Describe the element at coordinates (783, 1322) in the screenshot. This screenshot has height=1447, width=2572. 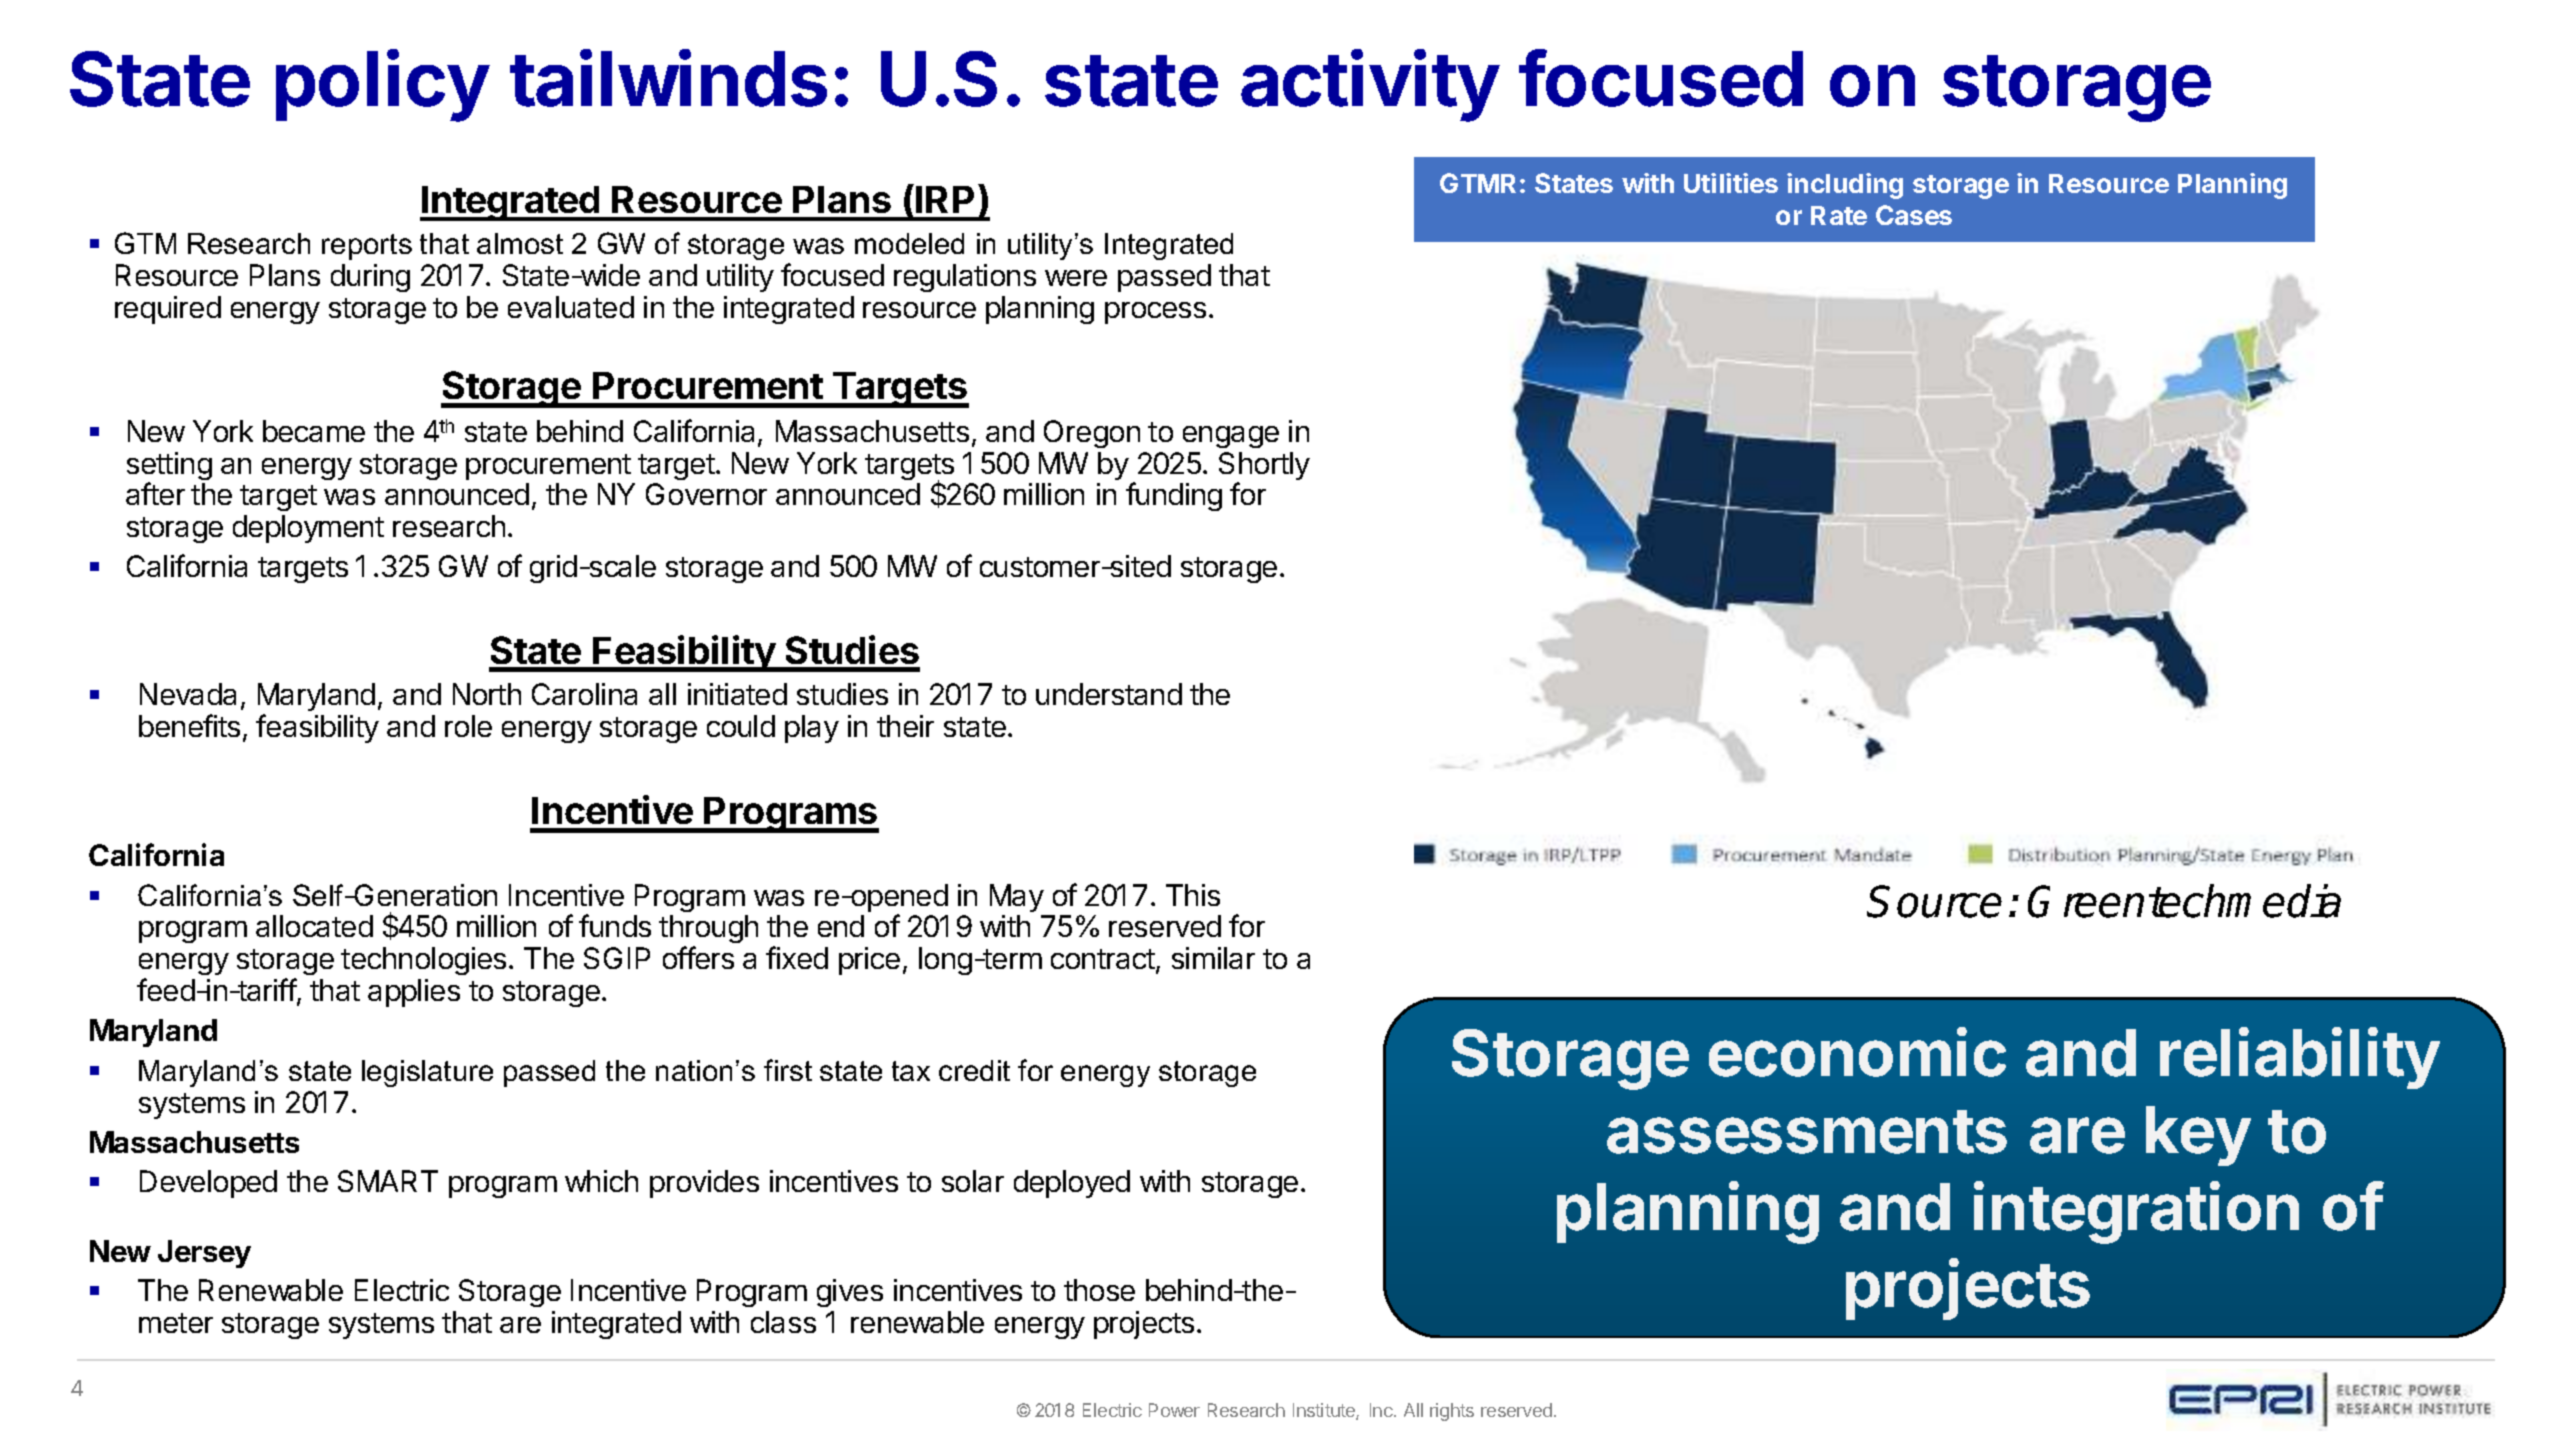
I see `class` at that location.
